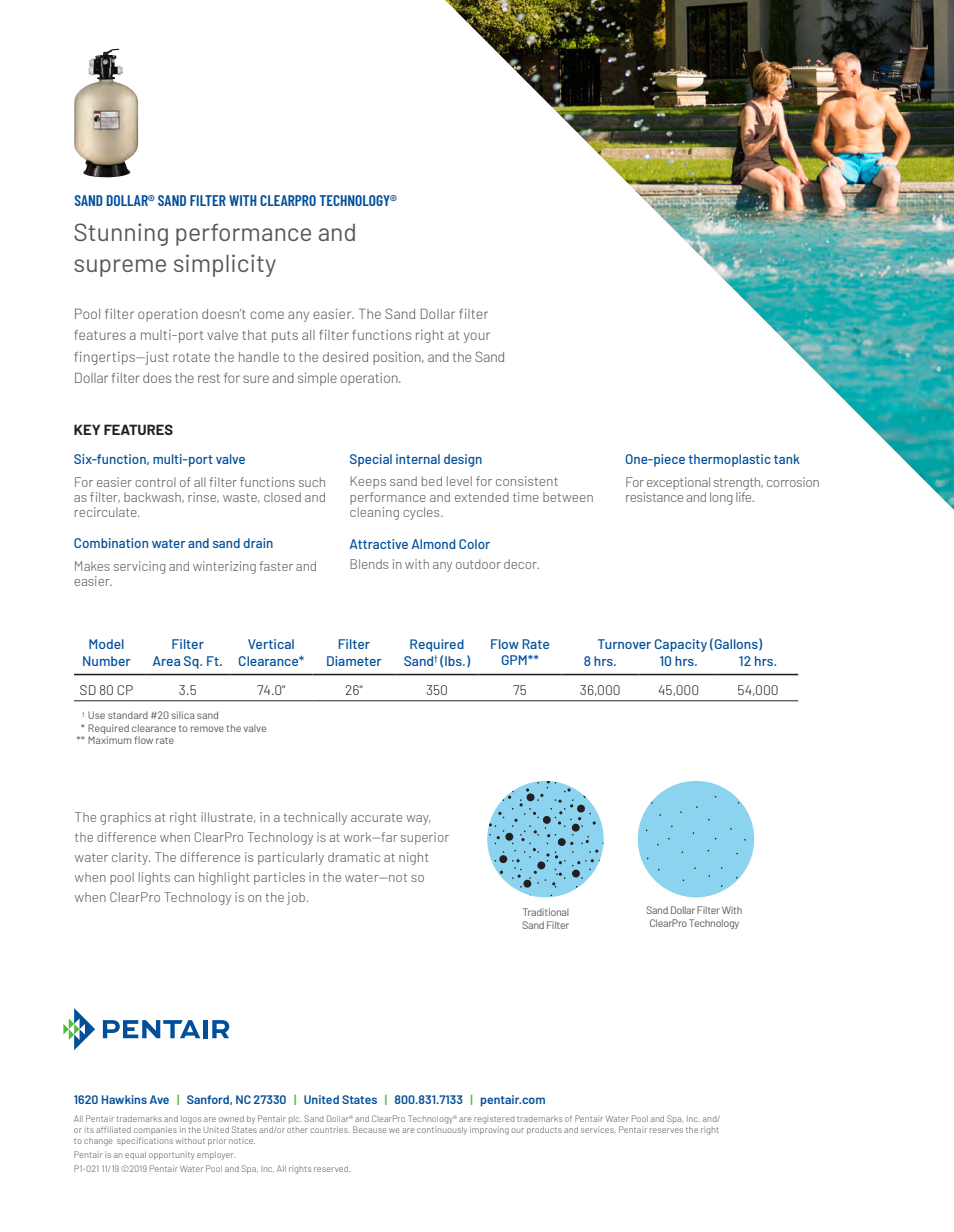  Describe the element at coordinates (681, 645) in the document. I see `Capacity` at that location.
